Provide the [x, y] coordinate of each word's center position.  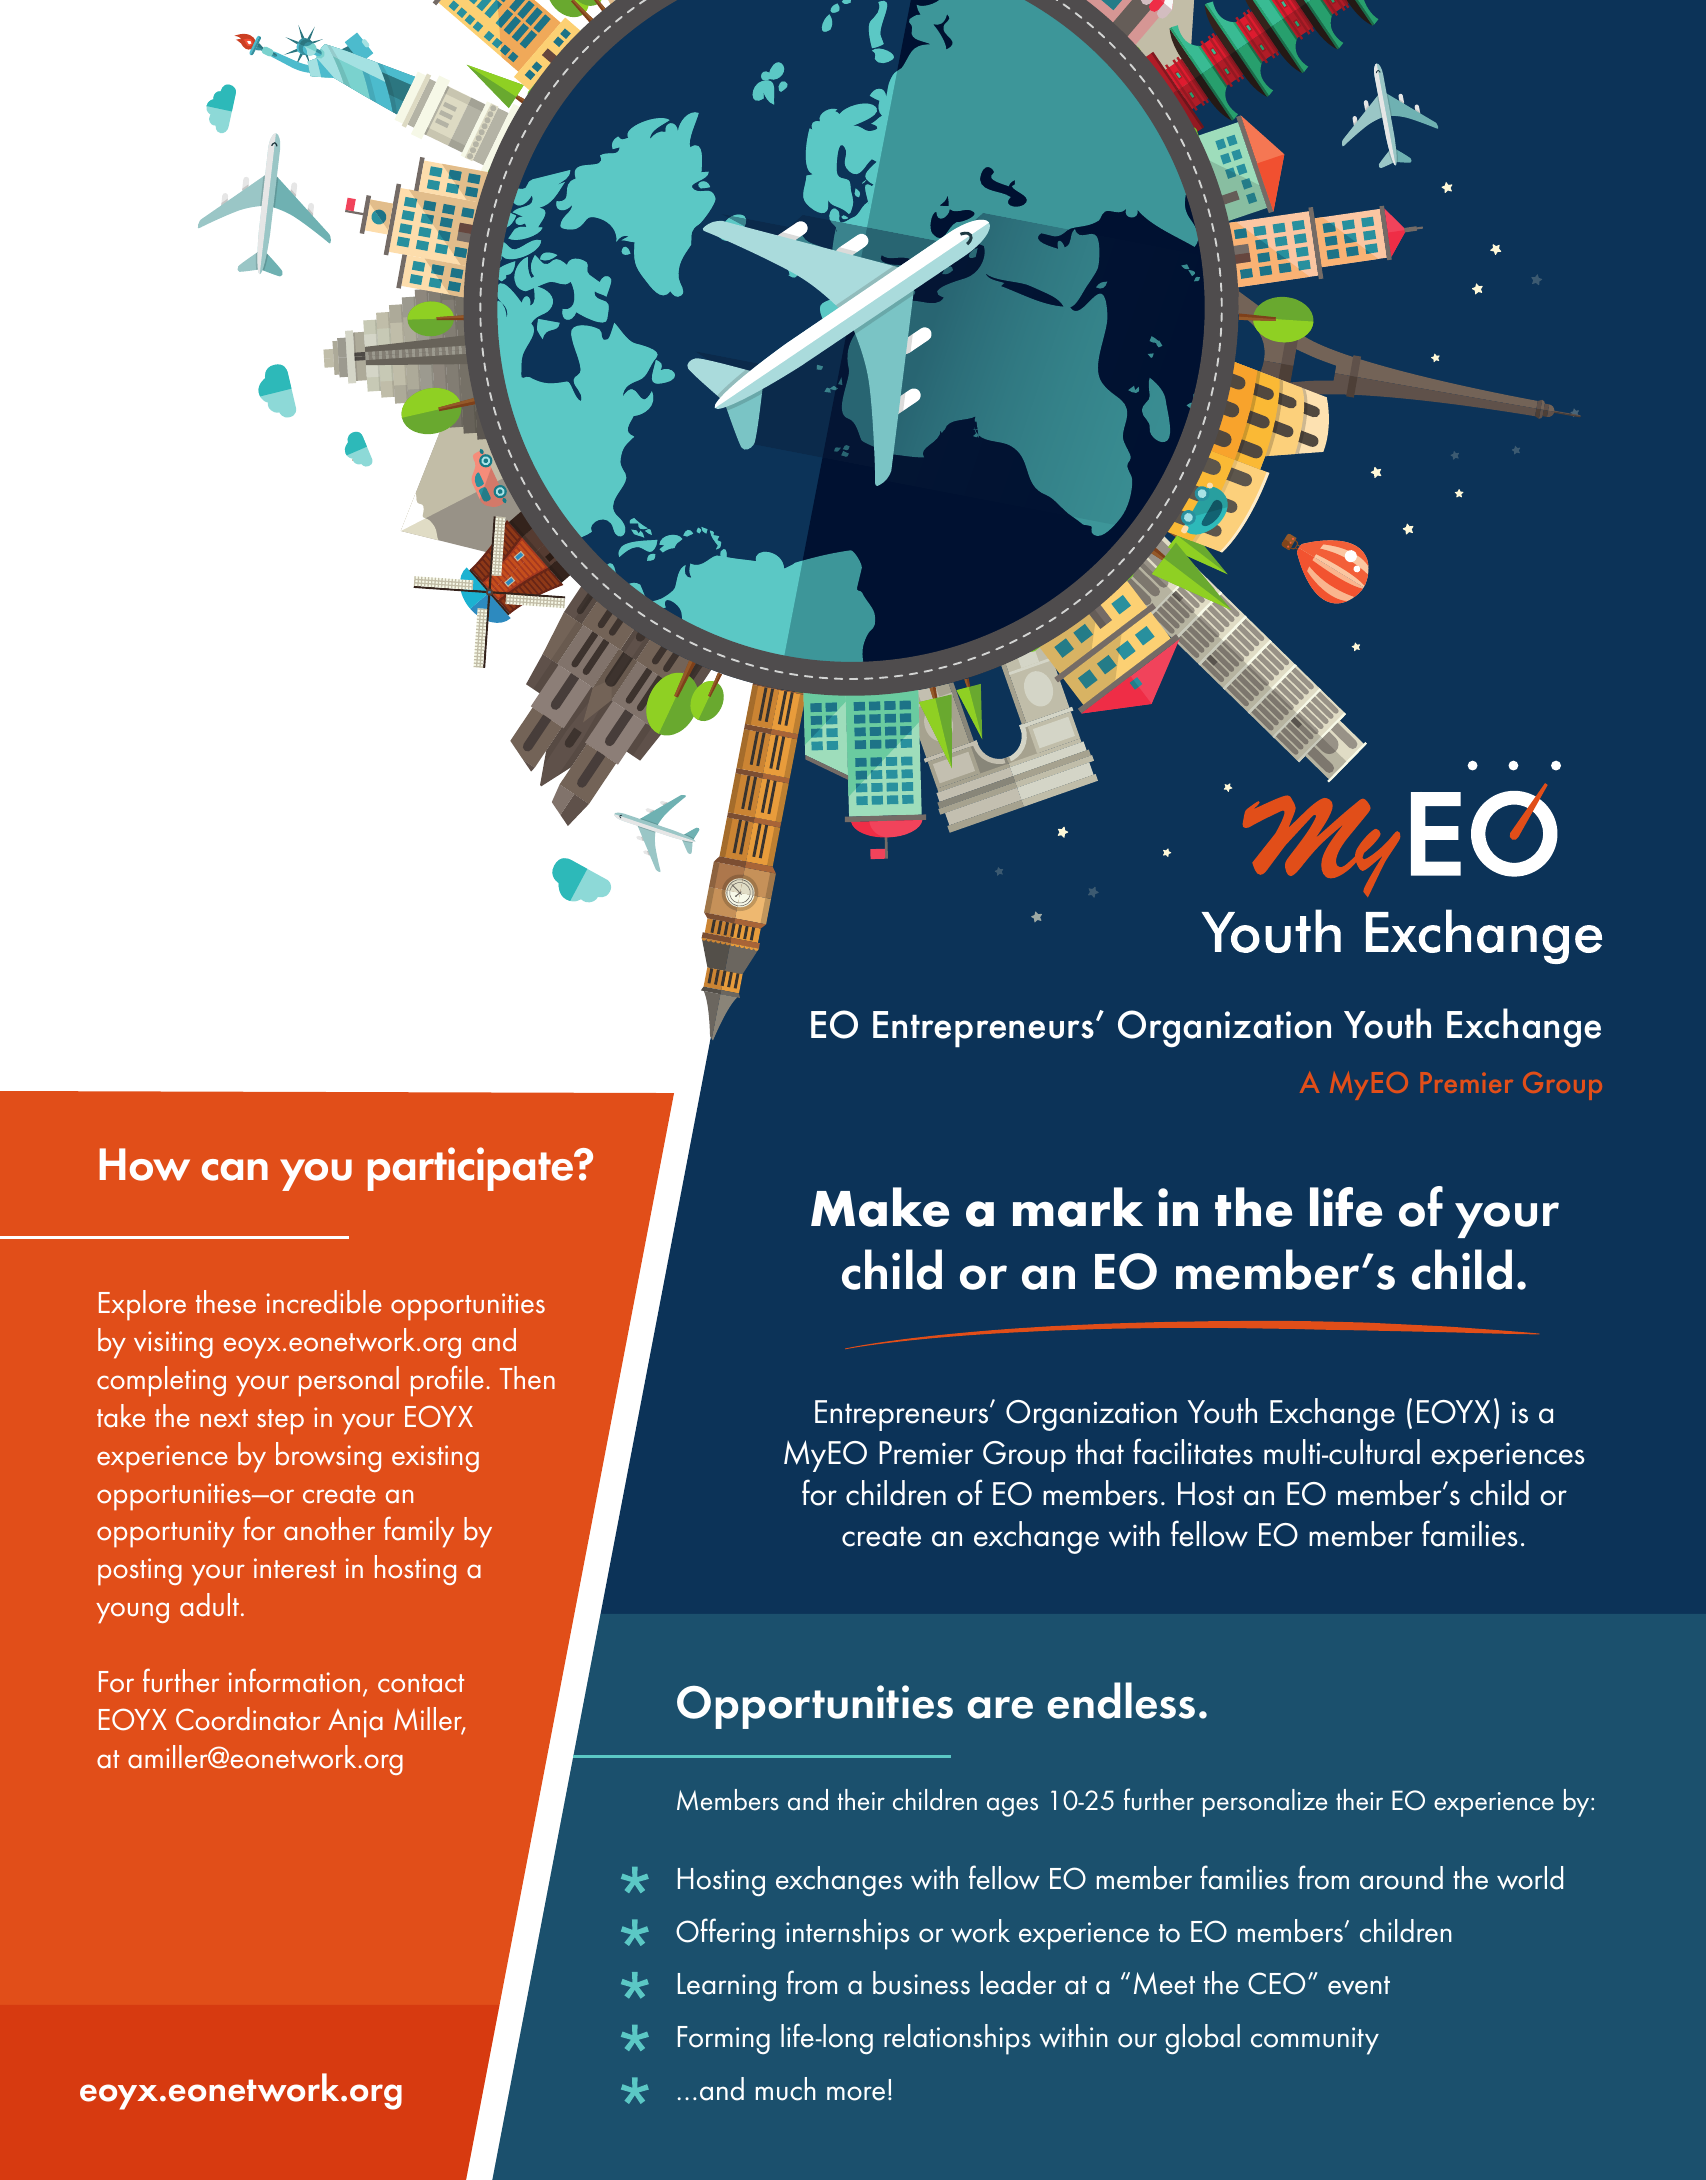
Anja [355, 1723]
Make [880, 1207]
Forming [724, 2040]
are [1000, 1708]
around [1401, 1878]
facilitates [1193, 1451]
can [235, 1170]
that [1100, 1452]
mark [1078, 1207]
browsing [328, 1457]
